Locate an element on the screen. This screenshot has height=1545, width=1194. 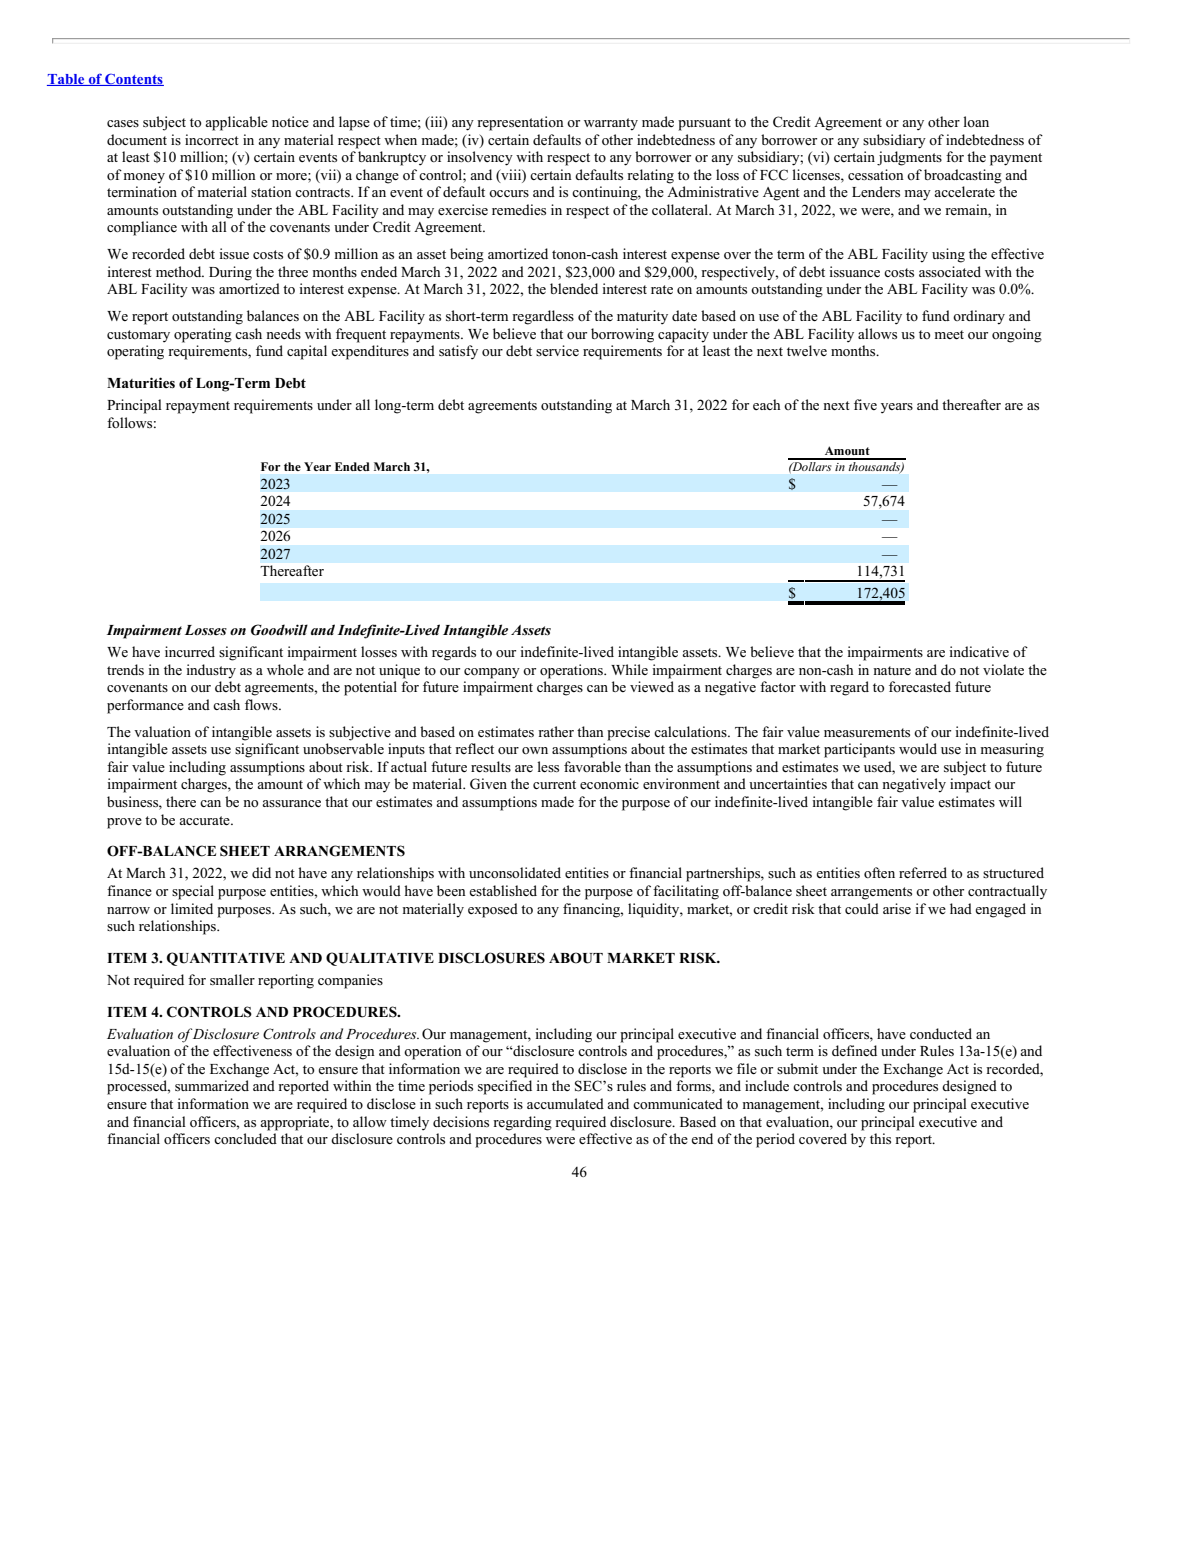
five is located at coordinates (865, 404).
